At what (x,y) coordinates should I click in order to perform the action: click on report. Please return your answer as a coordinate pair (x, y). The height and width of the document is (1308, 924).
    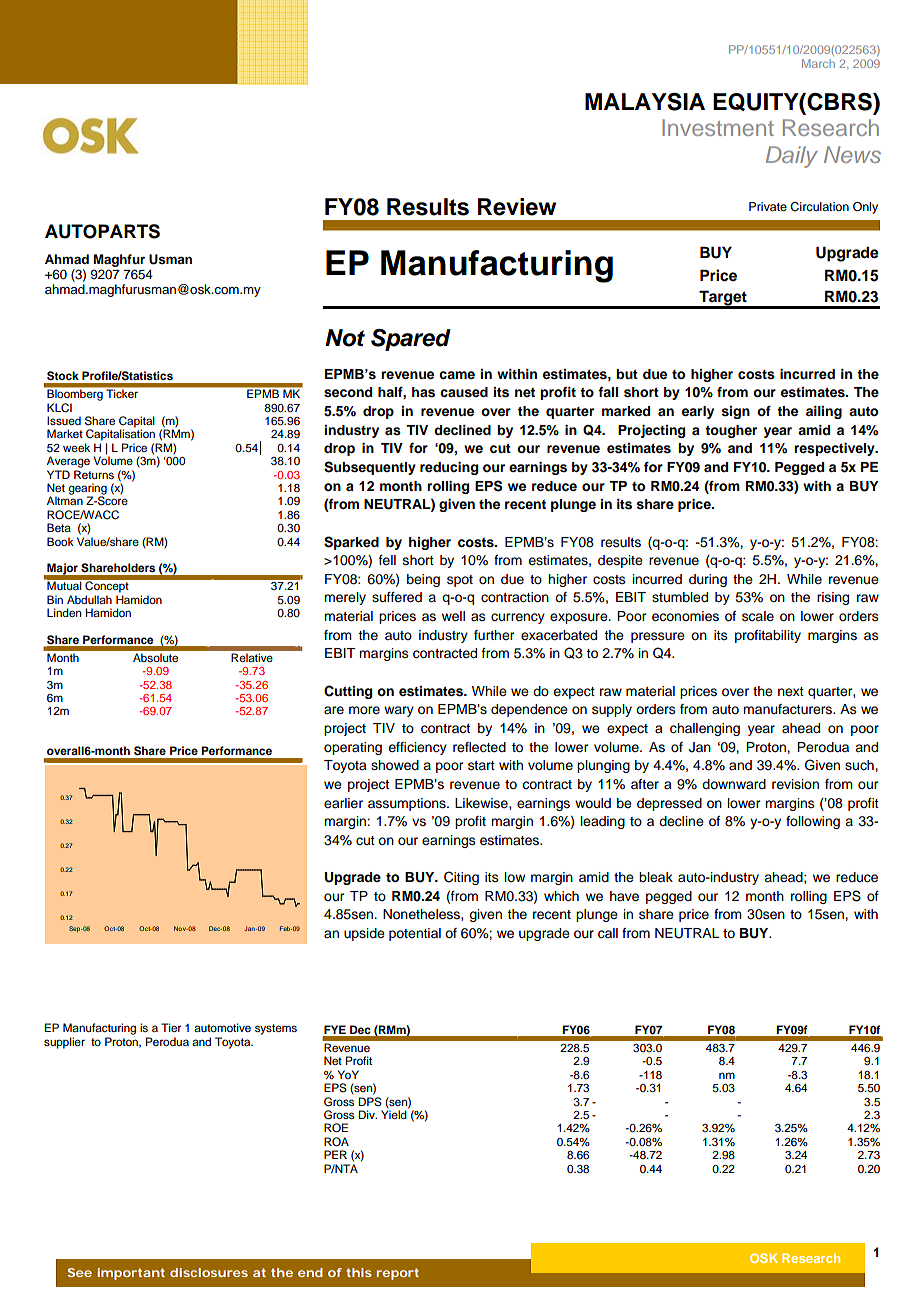
    Looking at the image, I should click on (397, 1274).
